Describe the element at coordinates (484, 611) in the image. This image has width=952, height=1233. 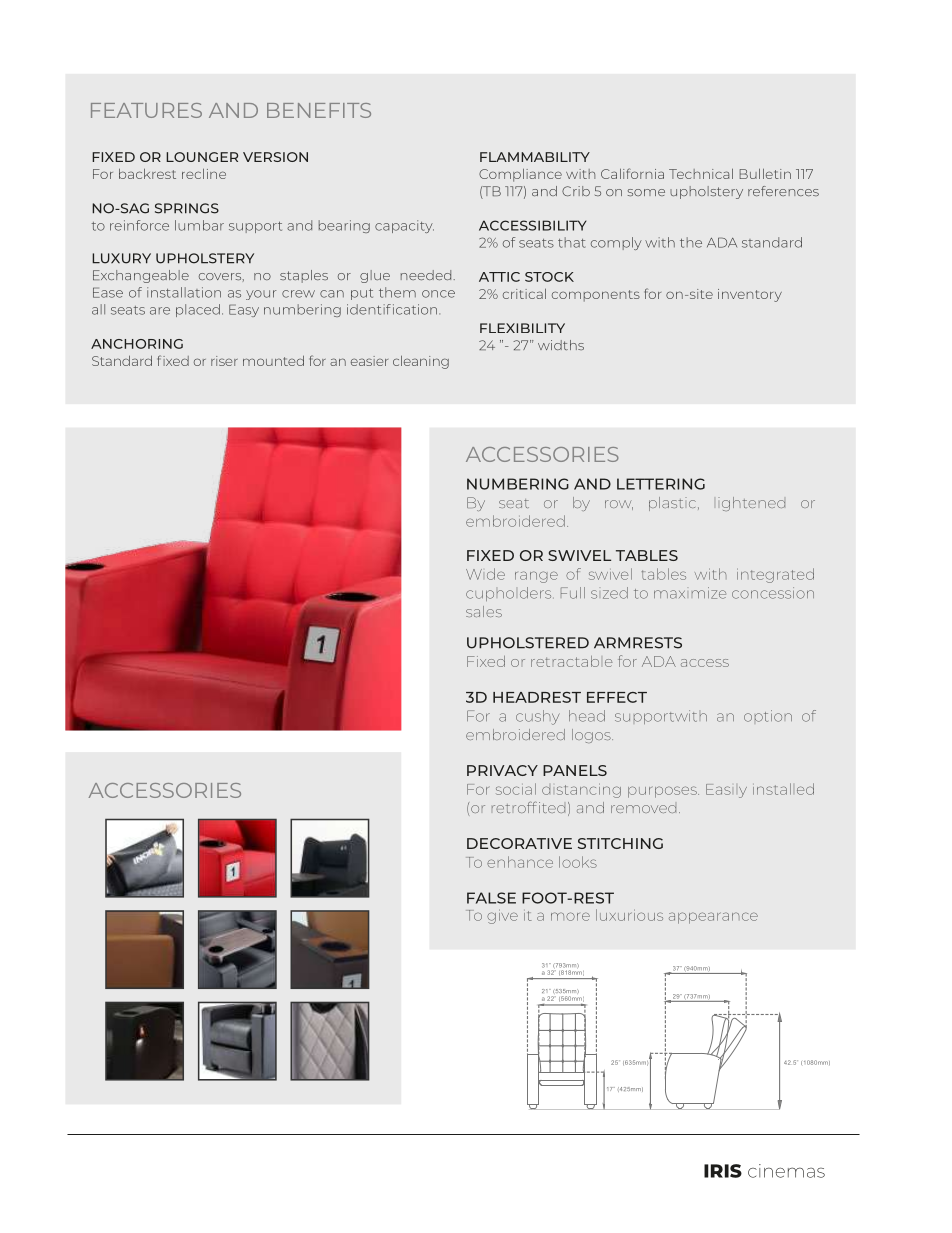
I see `sales` at that location.
